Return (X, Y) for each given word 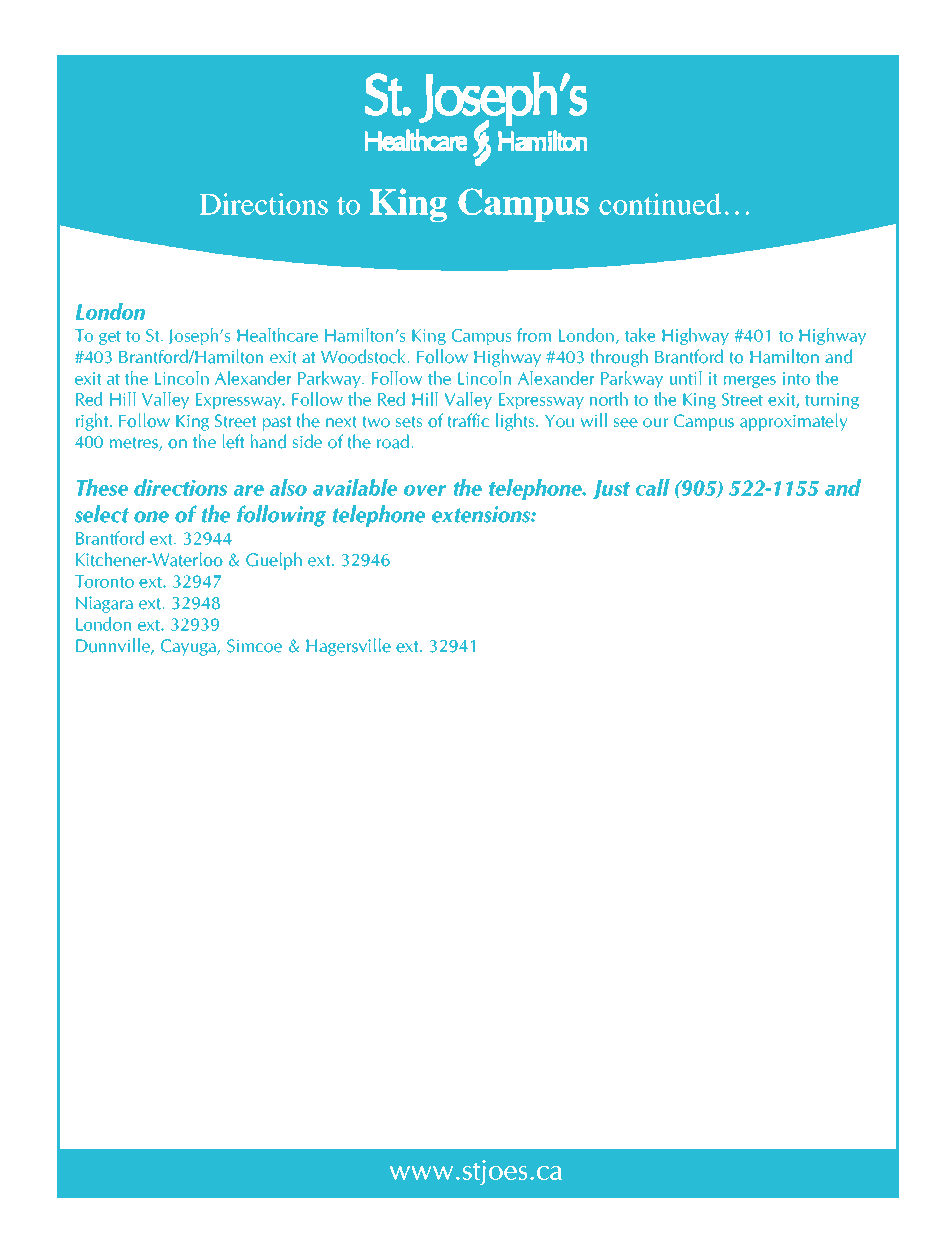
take (640, 335)
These (102, 487)
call (653, 487)
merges (749, 382)
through (619, 358)
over (425, 490)
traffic (468, 420)
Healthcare (277, 335)
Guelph (274, 561)
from (534, 335)
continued (660, 204)
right (93, 422)
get (110, 337)
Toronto (104, 581)
